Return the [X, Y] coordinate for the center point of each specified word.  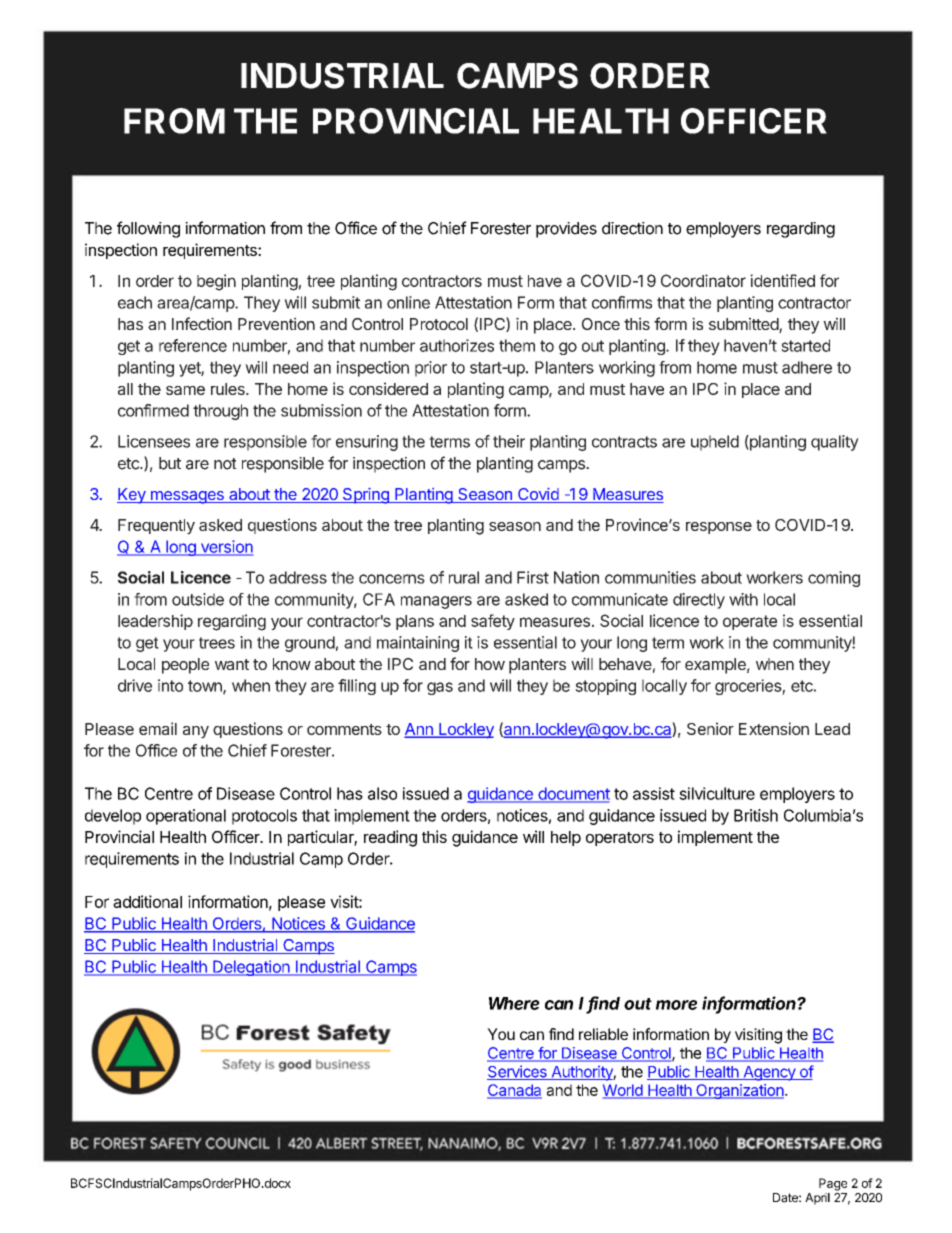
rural [464, 577]
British [756, 815]
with [743, 599]
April [817, 1199]
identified [782, 280]
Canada [514, 1091]
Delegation [251, 968]
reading [390, 838]
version [225, 547]
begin [216, 282]
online [408, 302]
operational [186, 817]
